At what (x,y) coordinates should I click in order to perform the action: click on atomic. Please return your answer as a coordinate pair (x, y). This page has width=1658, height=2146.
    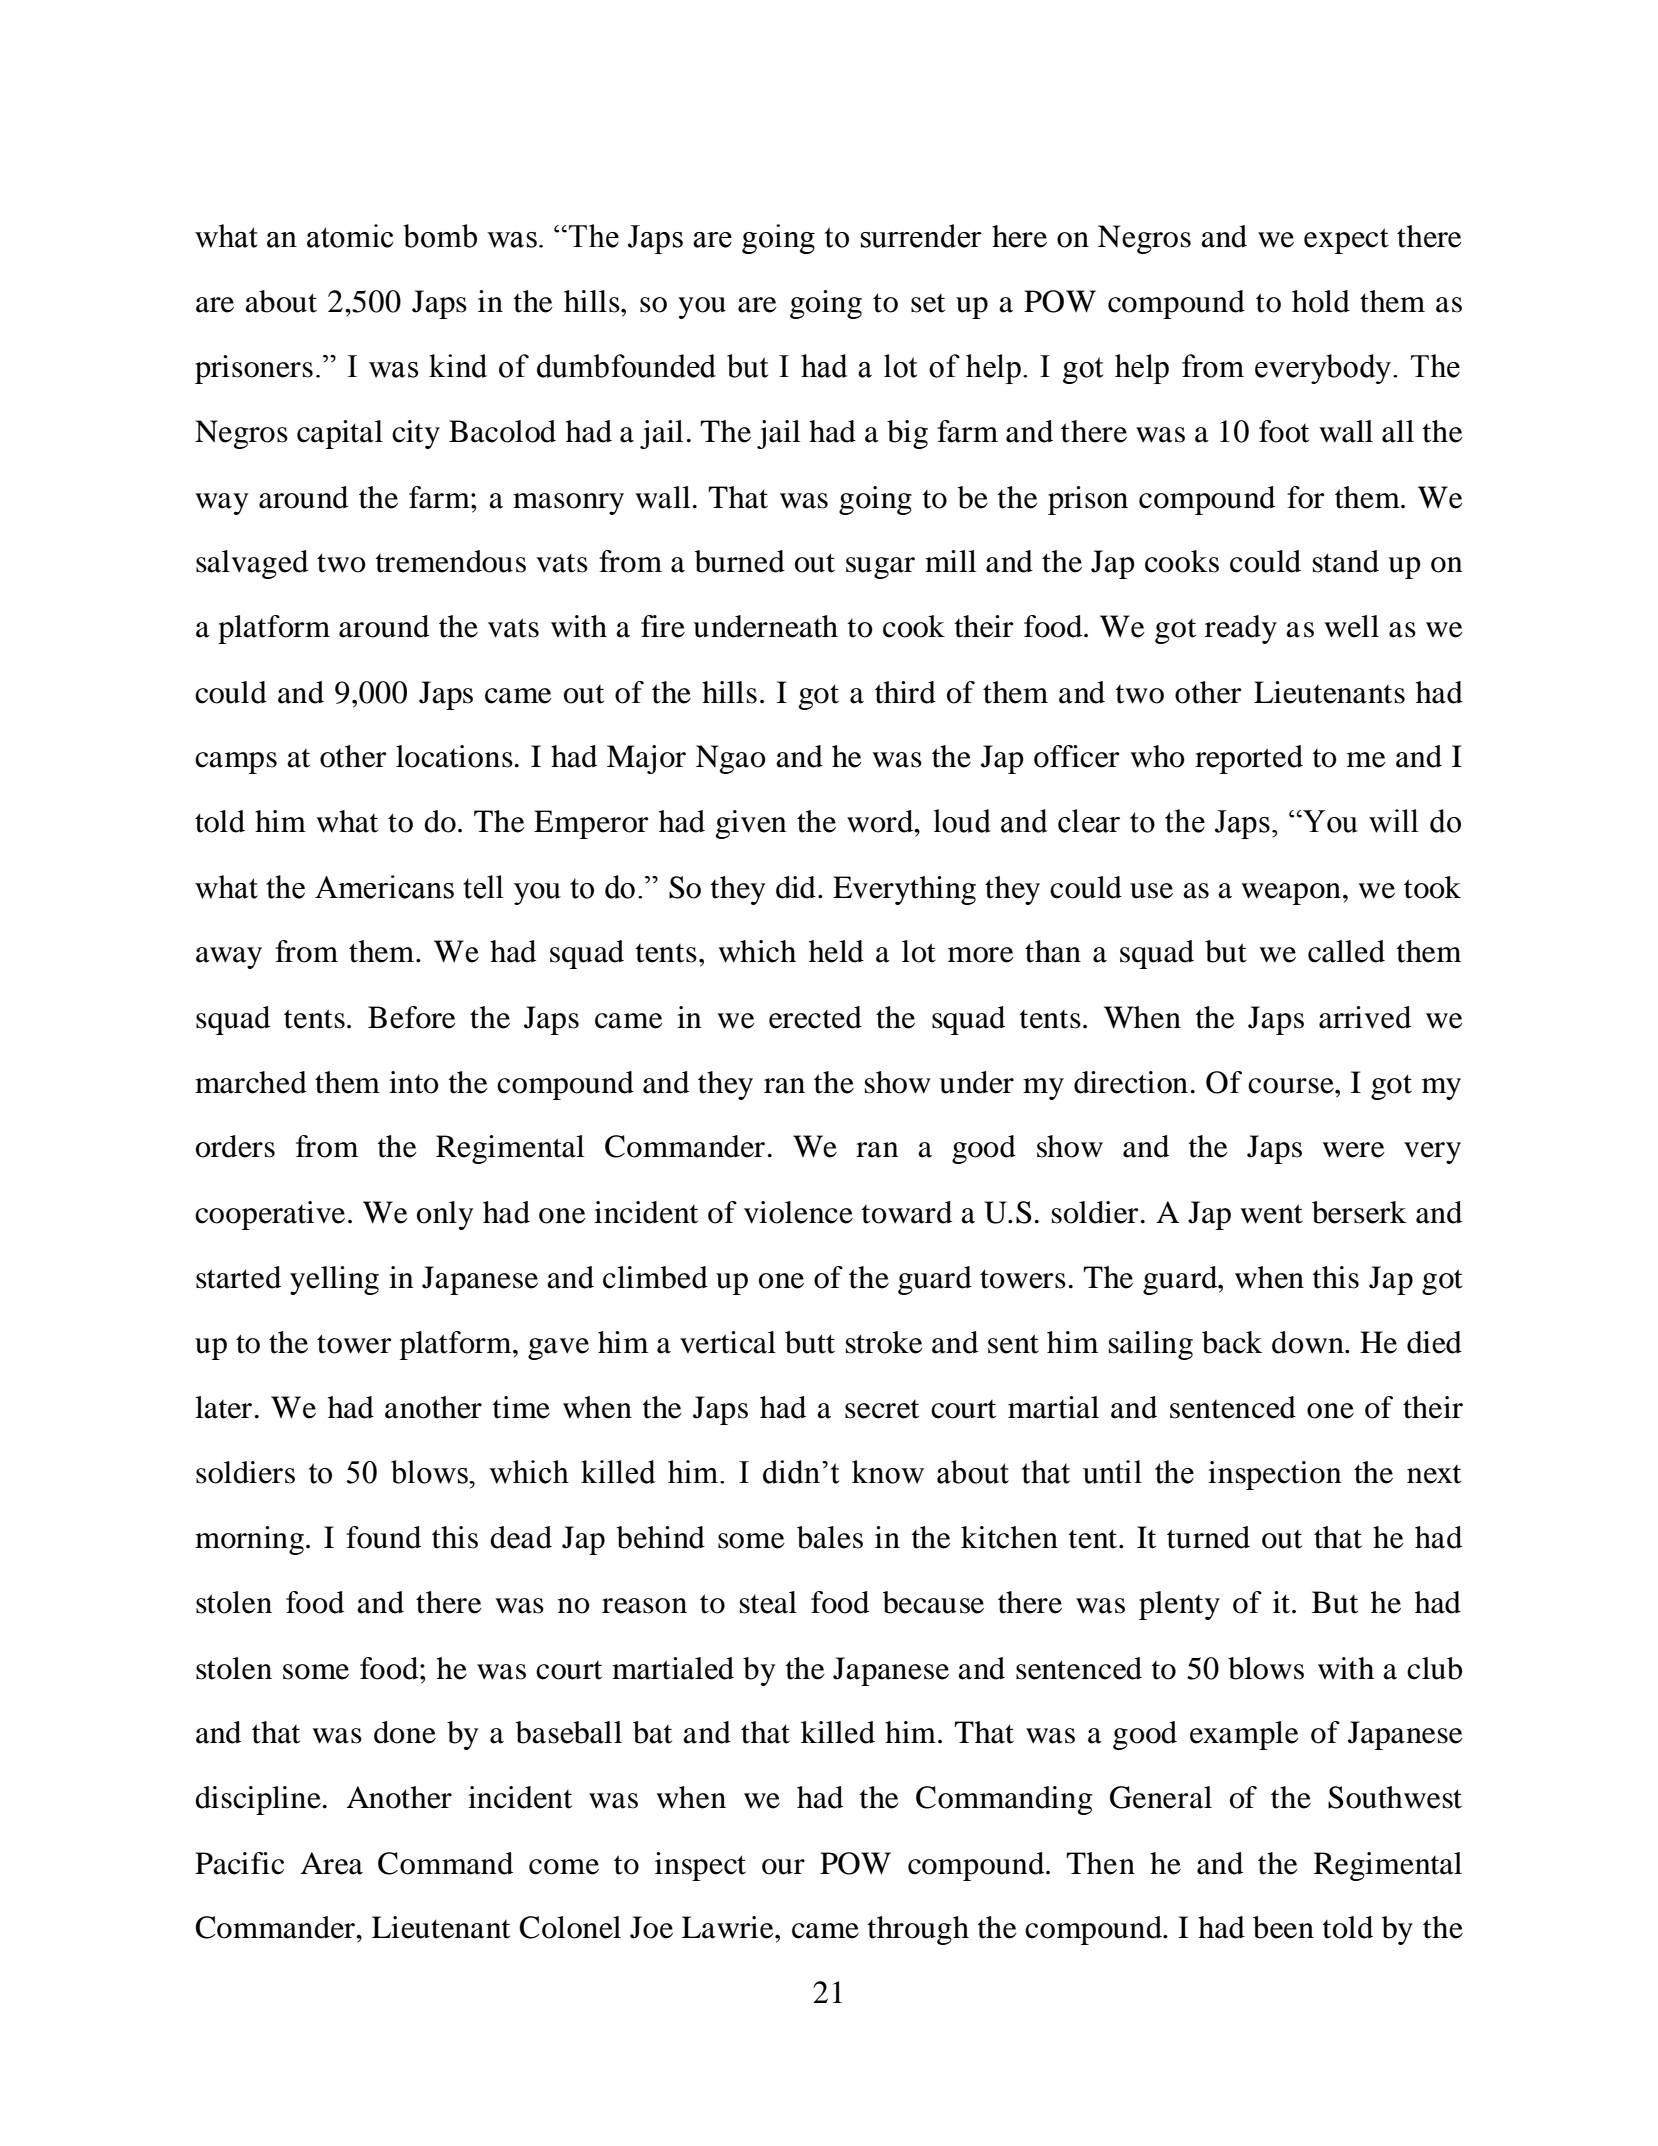
    Looking at the image, I should click on (350, 236).
